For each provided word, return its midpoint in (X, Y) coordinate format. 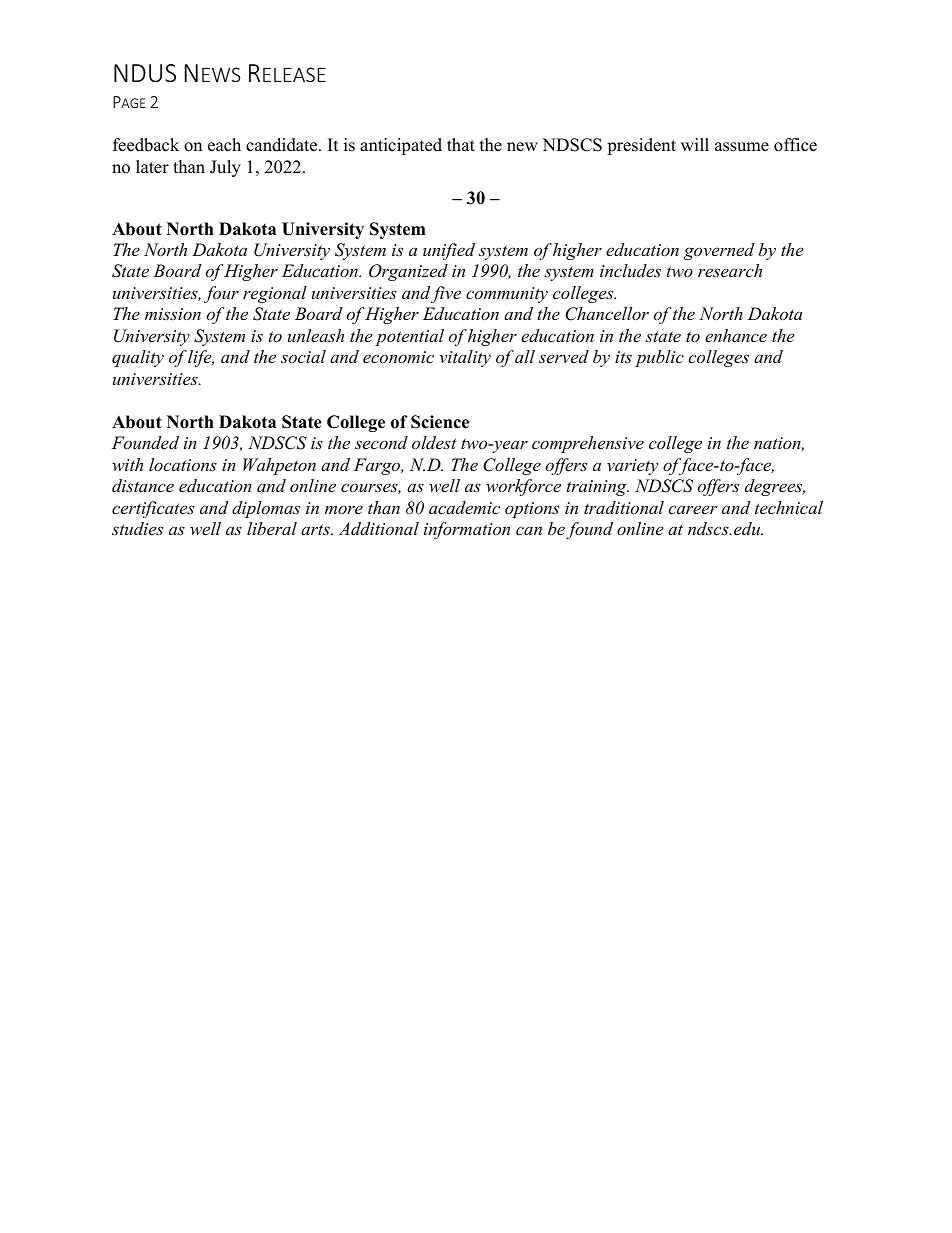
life (201, 358)
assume (742, 147)
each (224, 145)
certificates (153, 509)
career (693, 509)
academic (464, 507)
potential (409, 337)
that (461, 144)
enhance (736, 335)
